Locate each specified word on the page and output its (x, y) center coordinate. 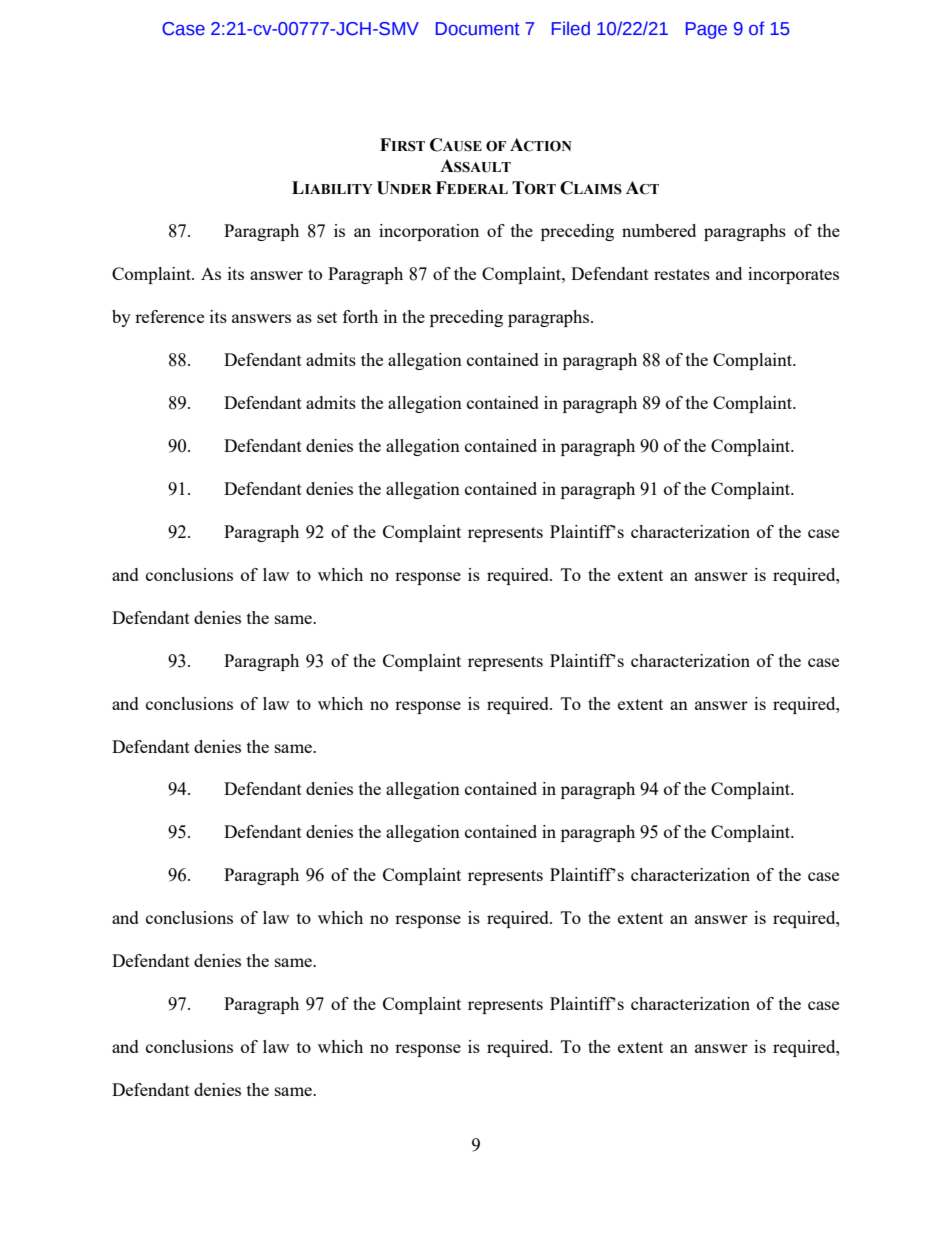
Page (706, 30)
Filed (571, 28)
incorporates (793, 275)
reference (169, 316)
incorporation (429, 232)
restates (682, 274)
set (327, 317)
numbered (659, 230)
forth (360, 316)
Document (478, 29)
